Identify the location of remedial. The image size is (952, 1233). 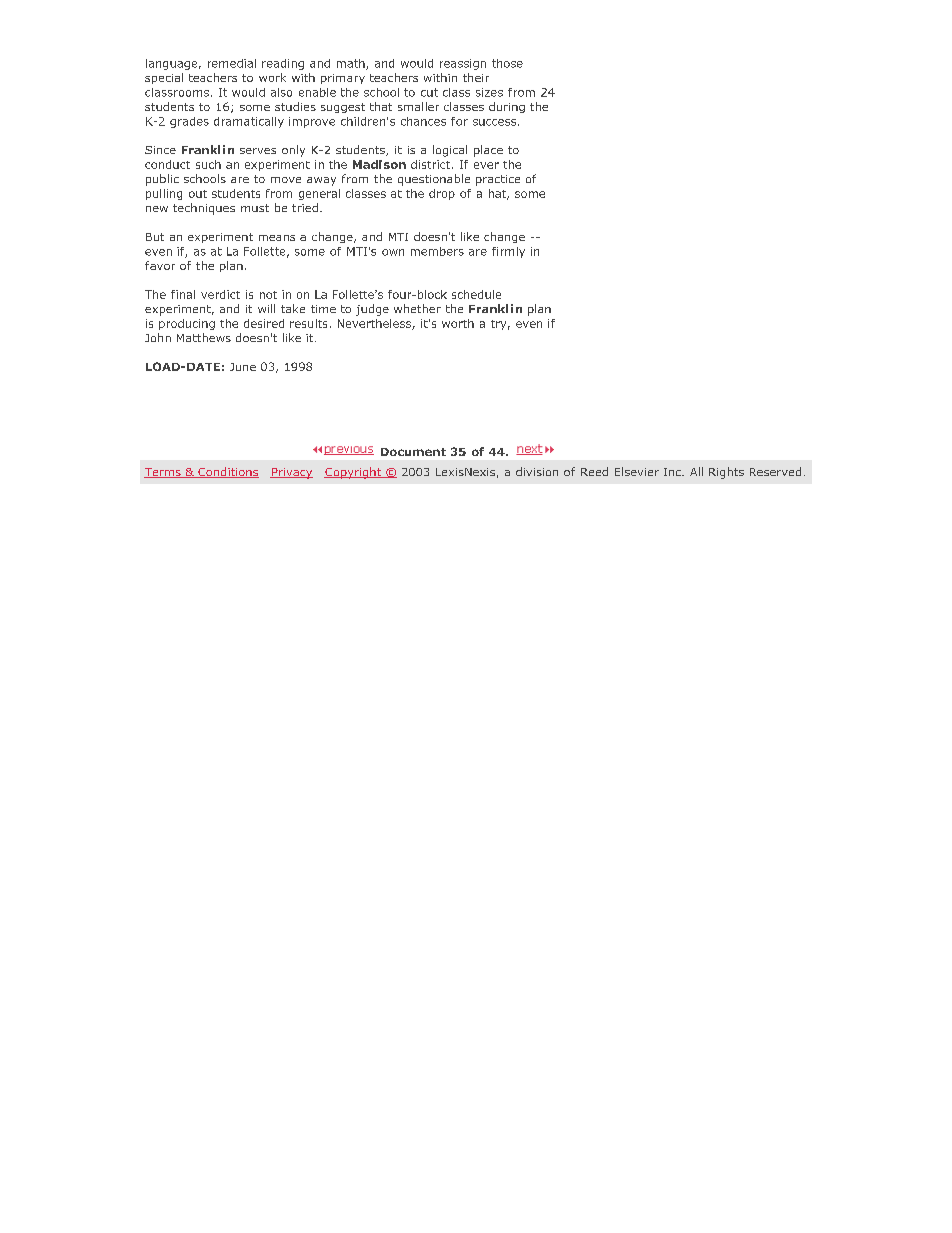
(232, 63).
